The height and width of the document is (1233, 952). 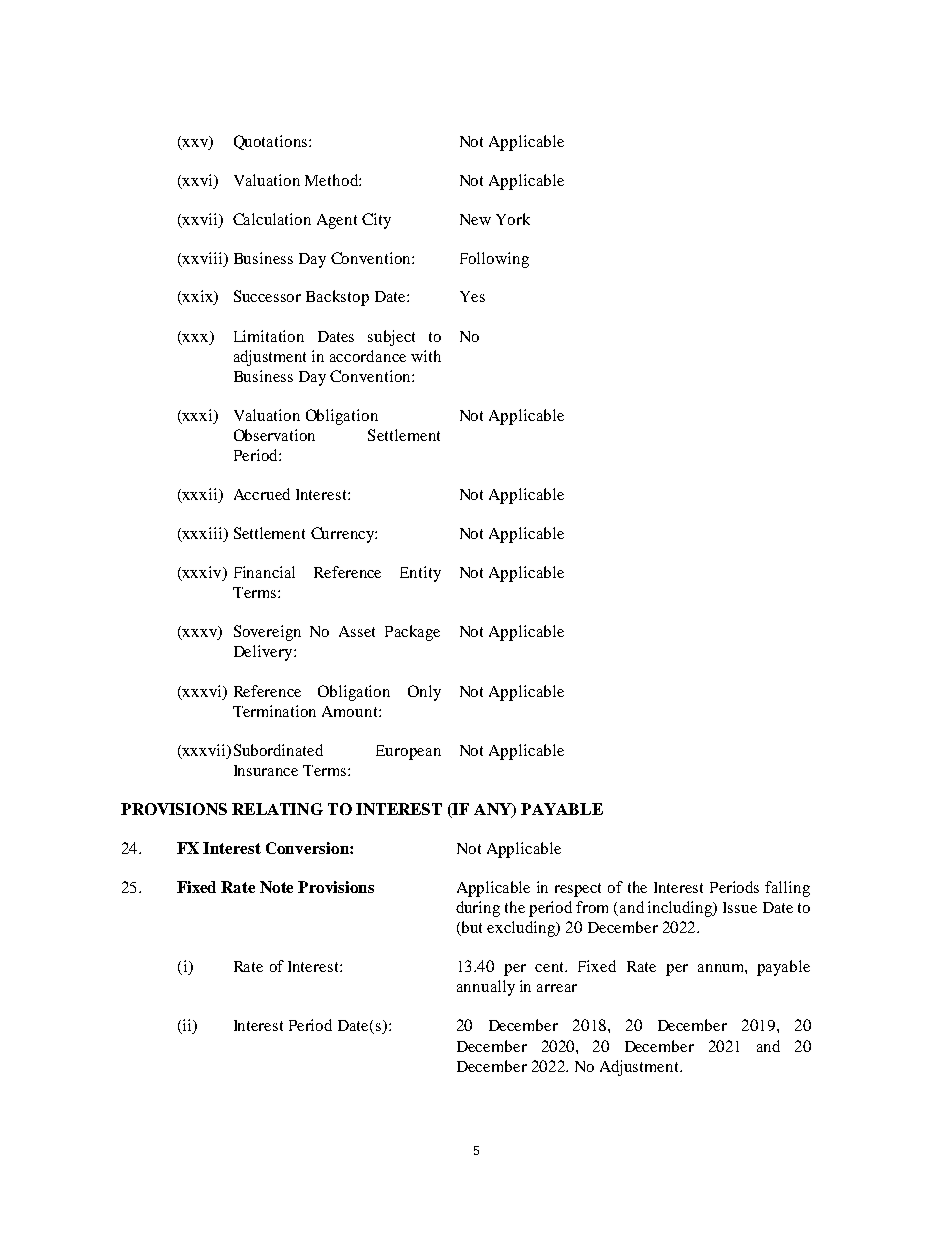 I want to click on Issue, so click(x=740, y=907).
